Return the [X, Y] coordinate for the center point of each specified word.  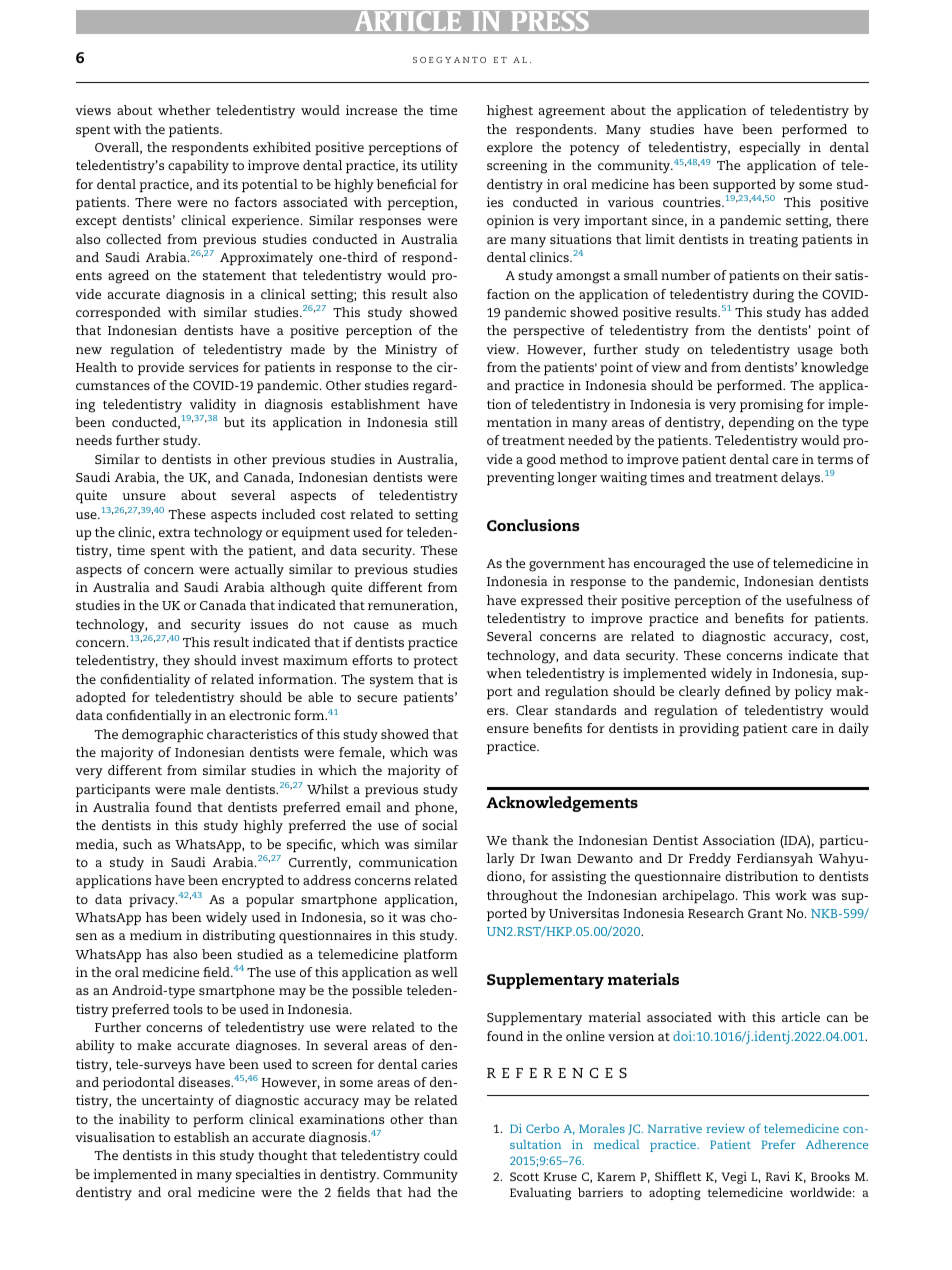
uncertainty [177, 1102]
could [441, 1155]
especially [770, 149]
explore [510, 148]
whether [184, 110]
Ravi [778, 1176]
